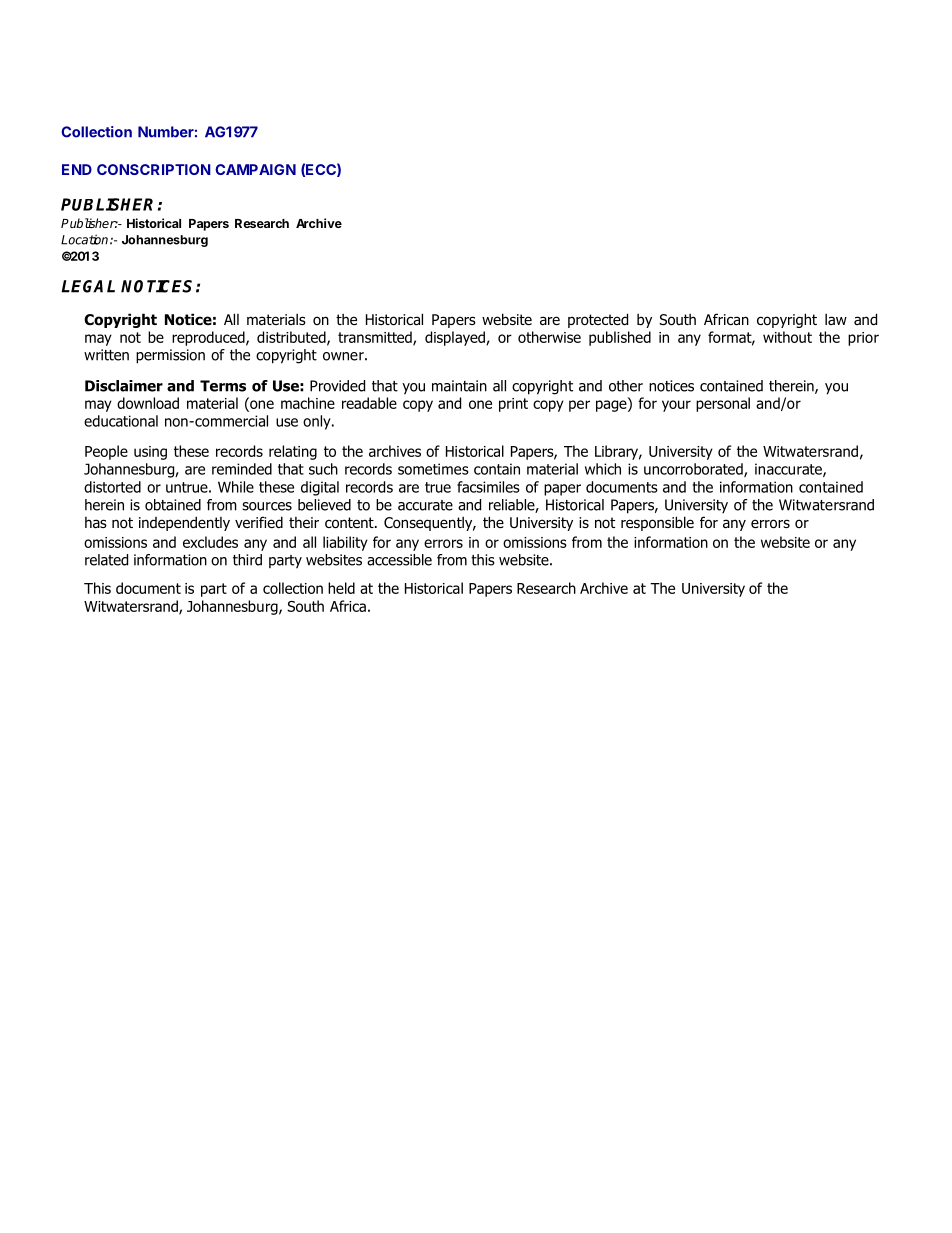 This screenshot has height=1233, width=952. Describe the element at coordinates (603, 469) in the screenshot. I see `which` at that location.
